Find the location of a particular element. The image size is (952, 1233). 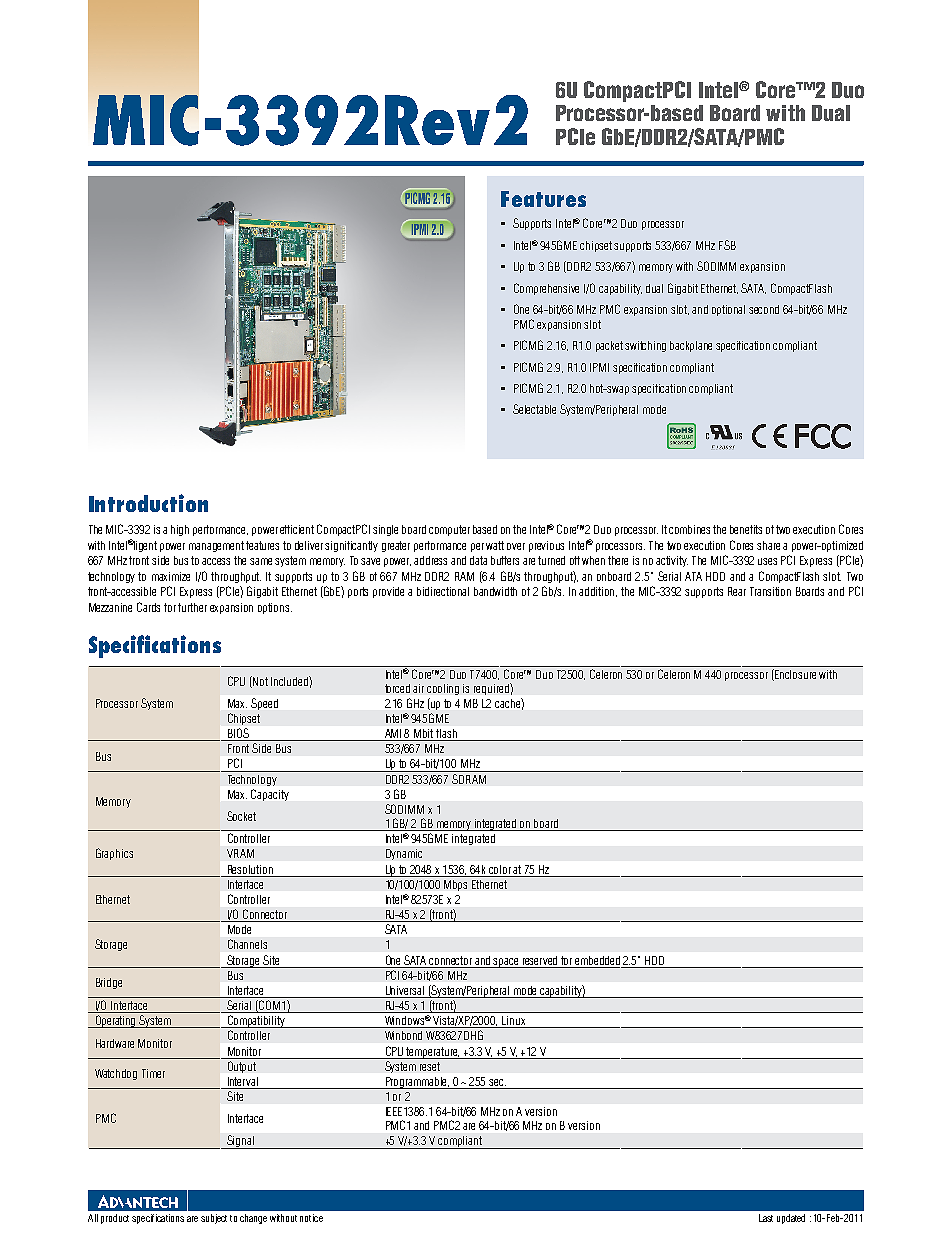

FSB is located at coordinates (727, 245).
